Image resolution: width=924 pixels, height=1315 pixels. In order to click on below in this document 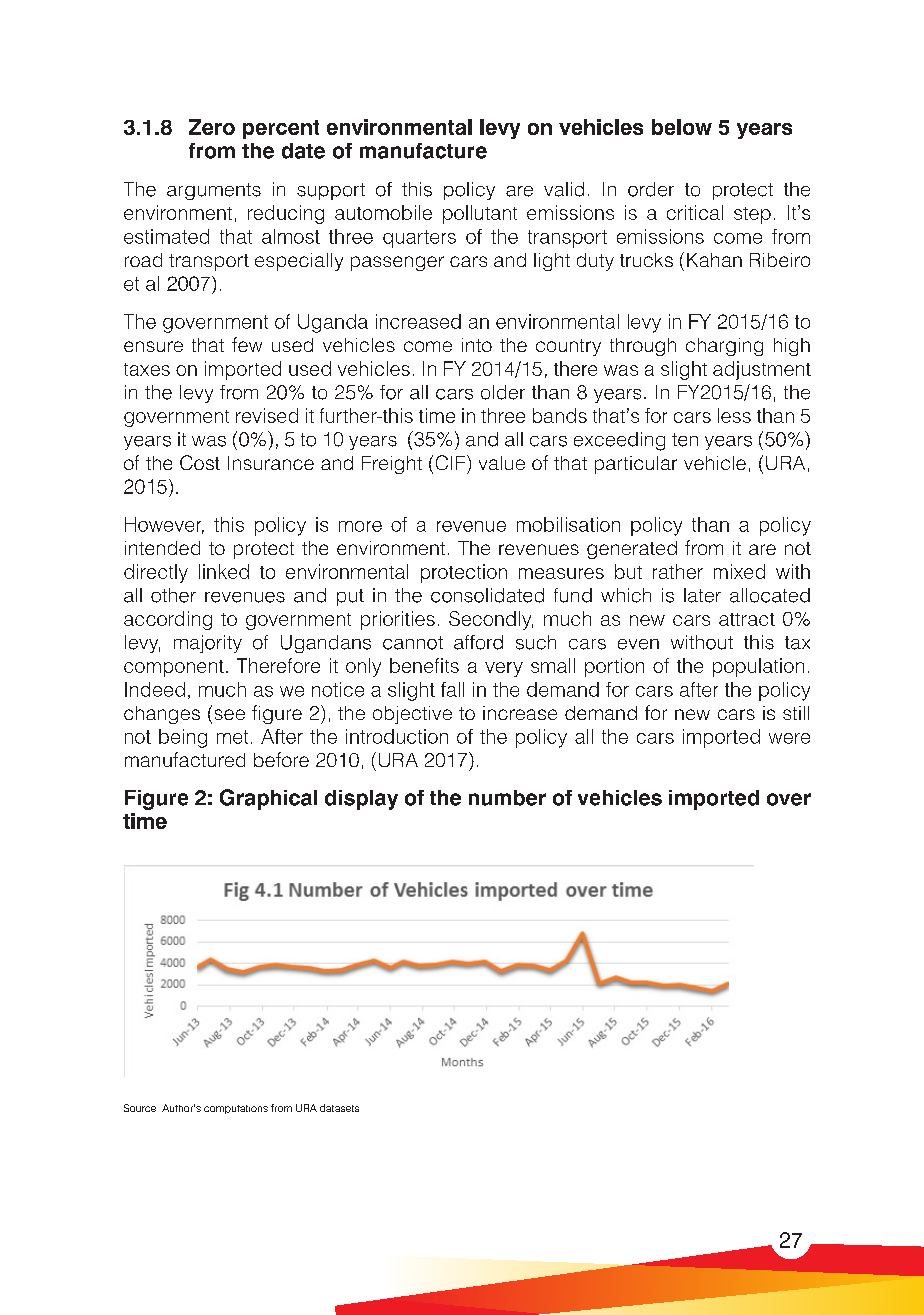, I will do `click(682, 127)`.
